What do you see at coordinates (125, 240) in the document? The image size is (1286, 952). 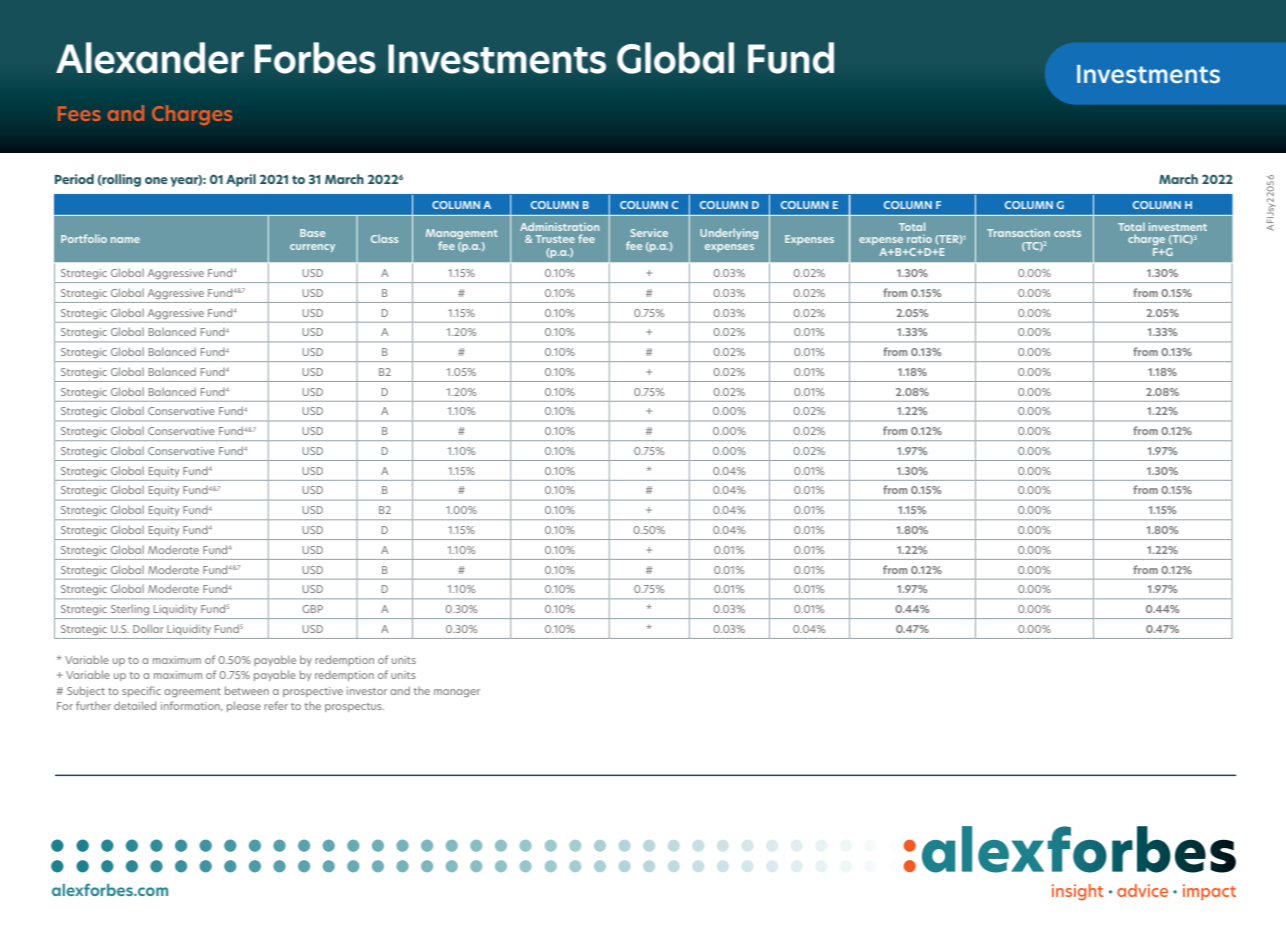 I see `name` at bounding box center [125, 240].
